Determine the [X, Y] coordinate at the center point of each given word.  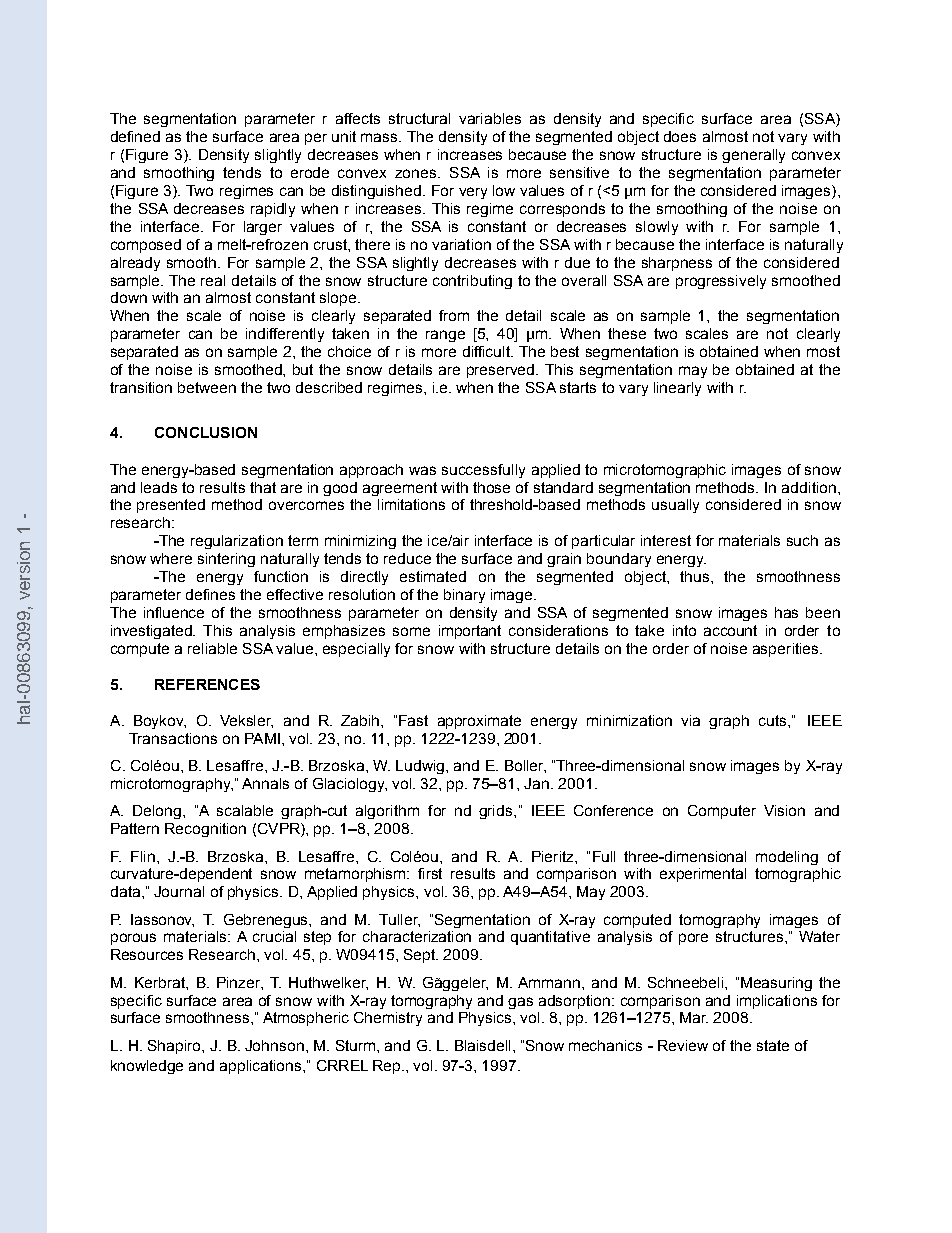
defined [135, 136]
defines [210, 594]
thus [696, 576]
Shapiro [175, 1047]
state [773, 1045]
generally [753, 156]
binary [464, 596]
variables [490, 118]
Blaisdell [482, 1045]
